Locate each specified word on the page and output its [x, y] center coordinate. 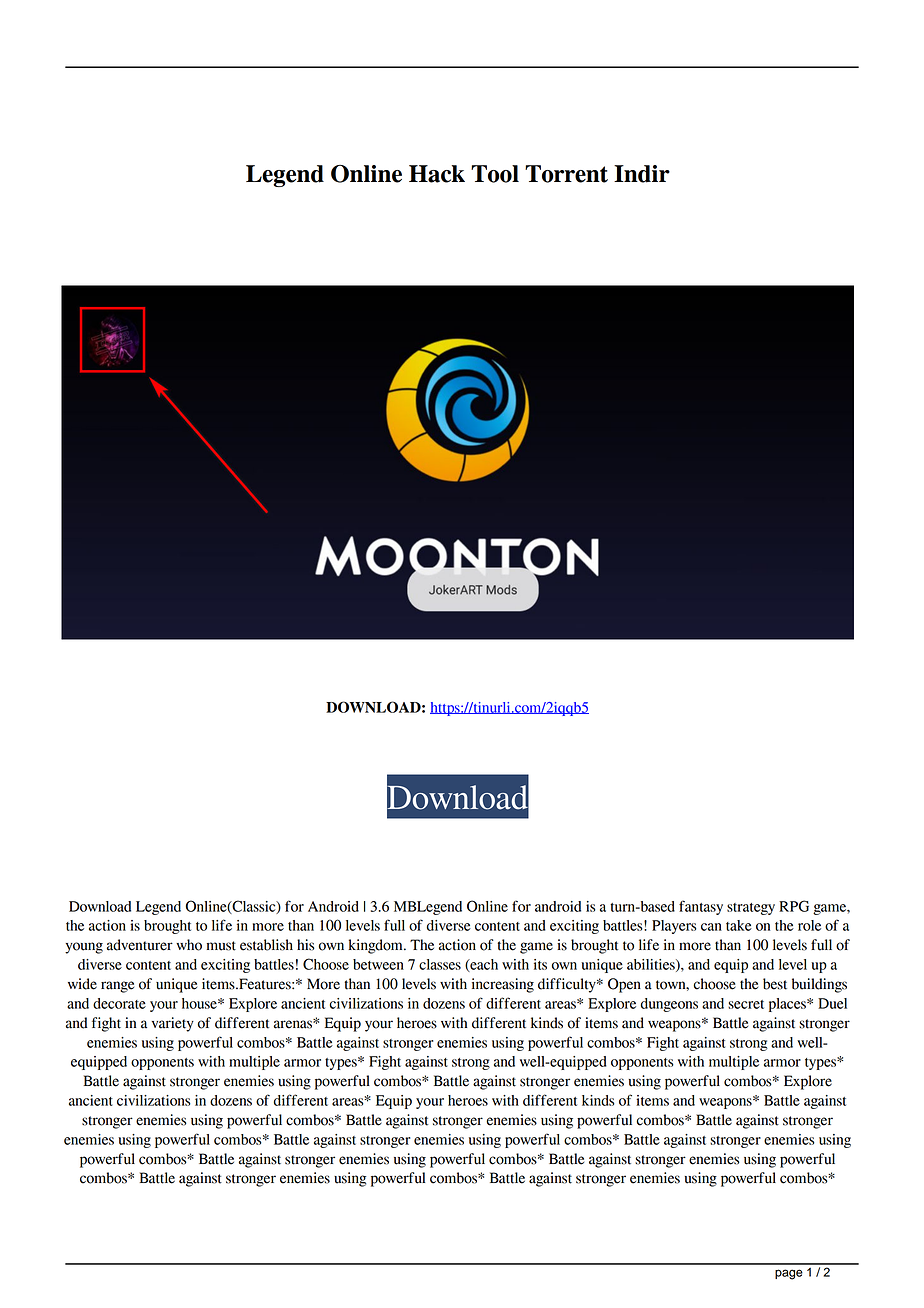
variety [173, 1024]
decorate [119, 1003]
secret [746, 1004]
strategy [751, 909]
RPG [794, 906]
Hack [437, 174]
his [306, 945]
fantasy [701, 907]
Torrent [566, 174]
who [189, 945]
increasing [503, 985]
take [739, 925]
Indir [642, 174]
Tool [495, 174]
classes [440, 964]
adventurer [140, 945]
